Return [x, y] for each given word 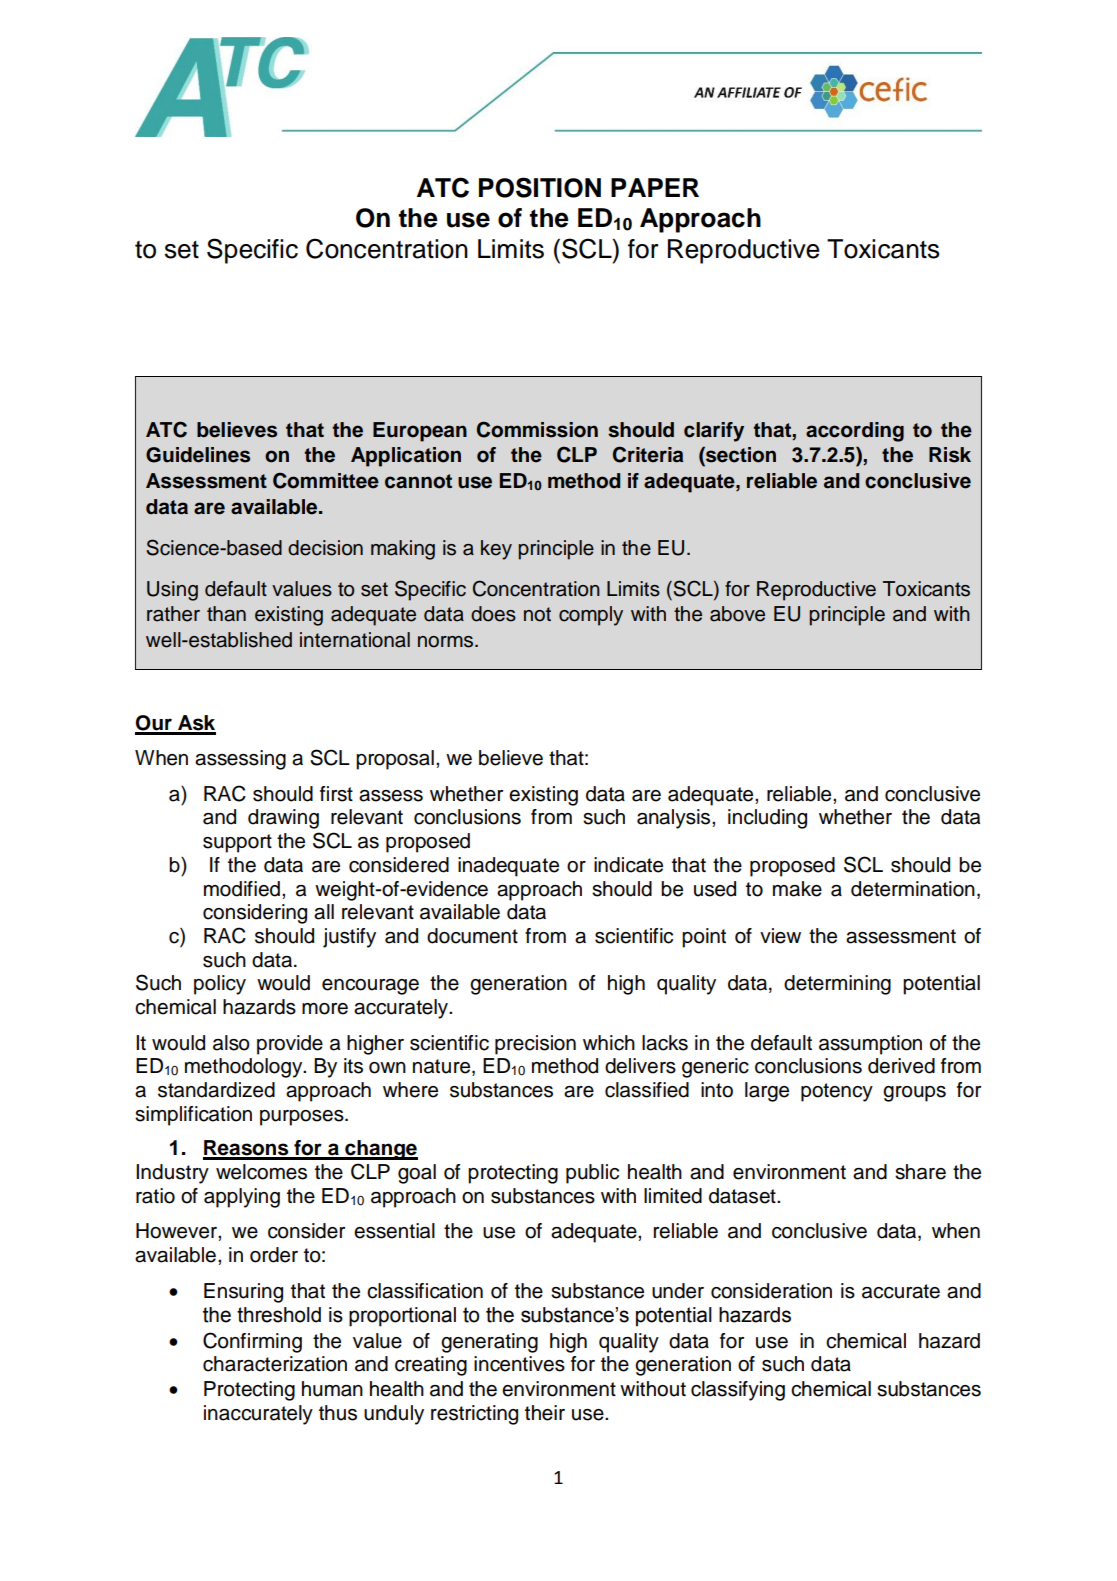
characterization [275, 1364]
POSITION [540, 187]
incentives [519, 1364]
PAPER [655, 187]
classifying [738, 1391]
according [855, 432]
